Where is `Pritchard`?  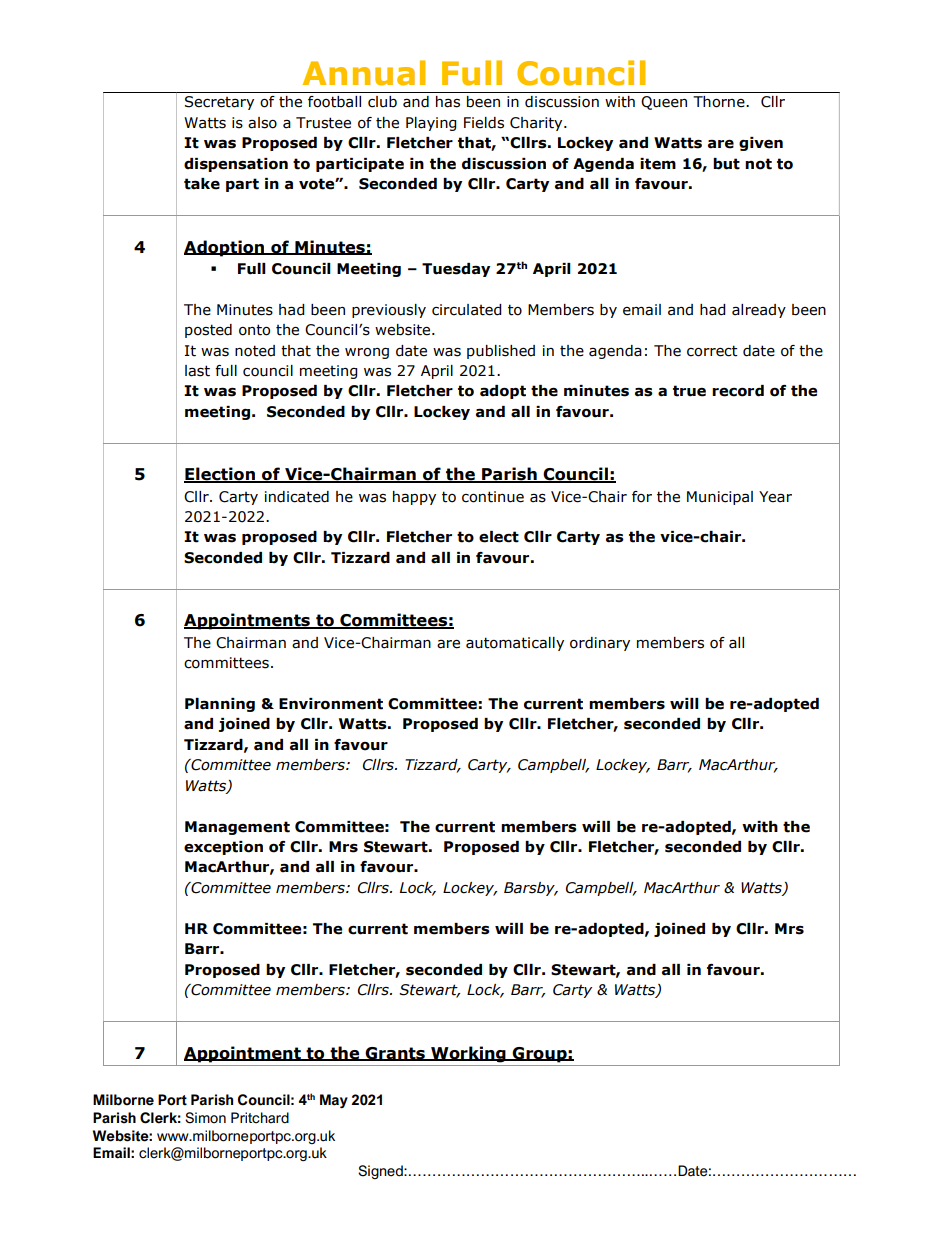 Pritchard is located at coordinates (260, 1118).
